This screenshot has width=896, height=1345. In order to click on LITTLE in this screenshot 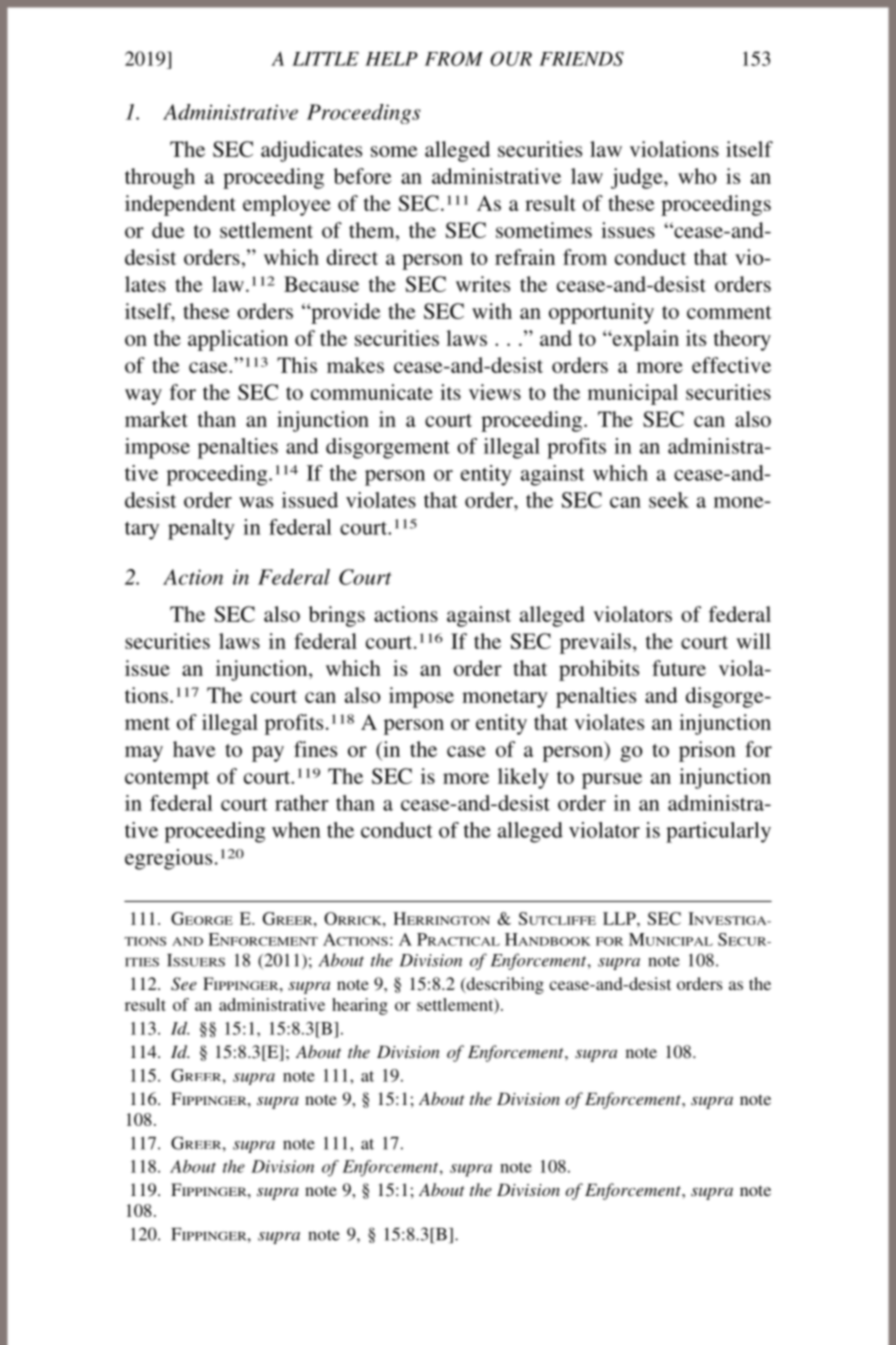, I will do `click(325, 59)`.
